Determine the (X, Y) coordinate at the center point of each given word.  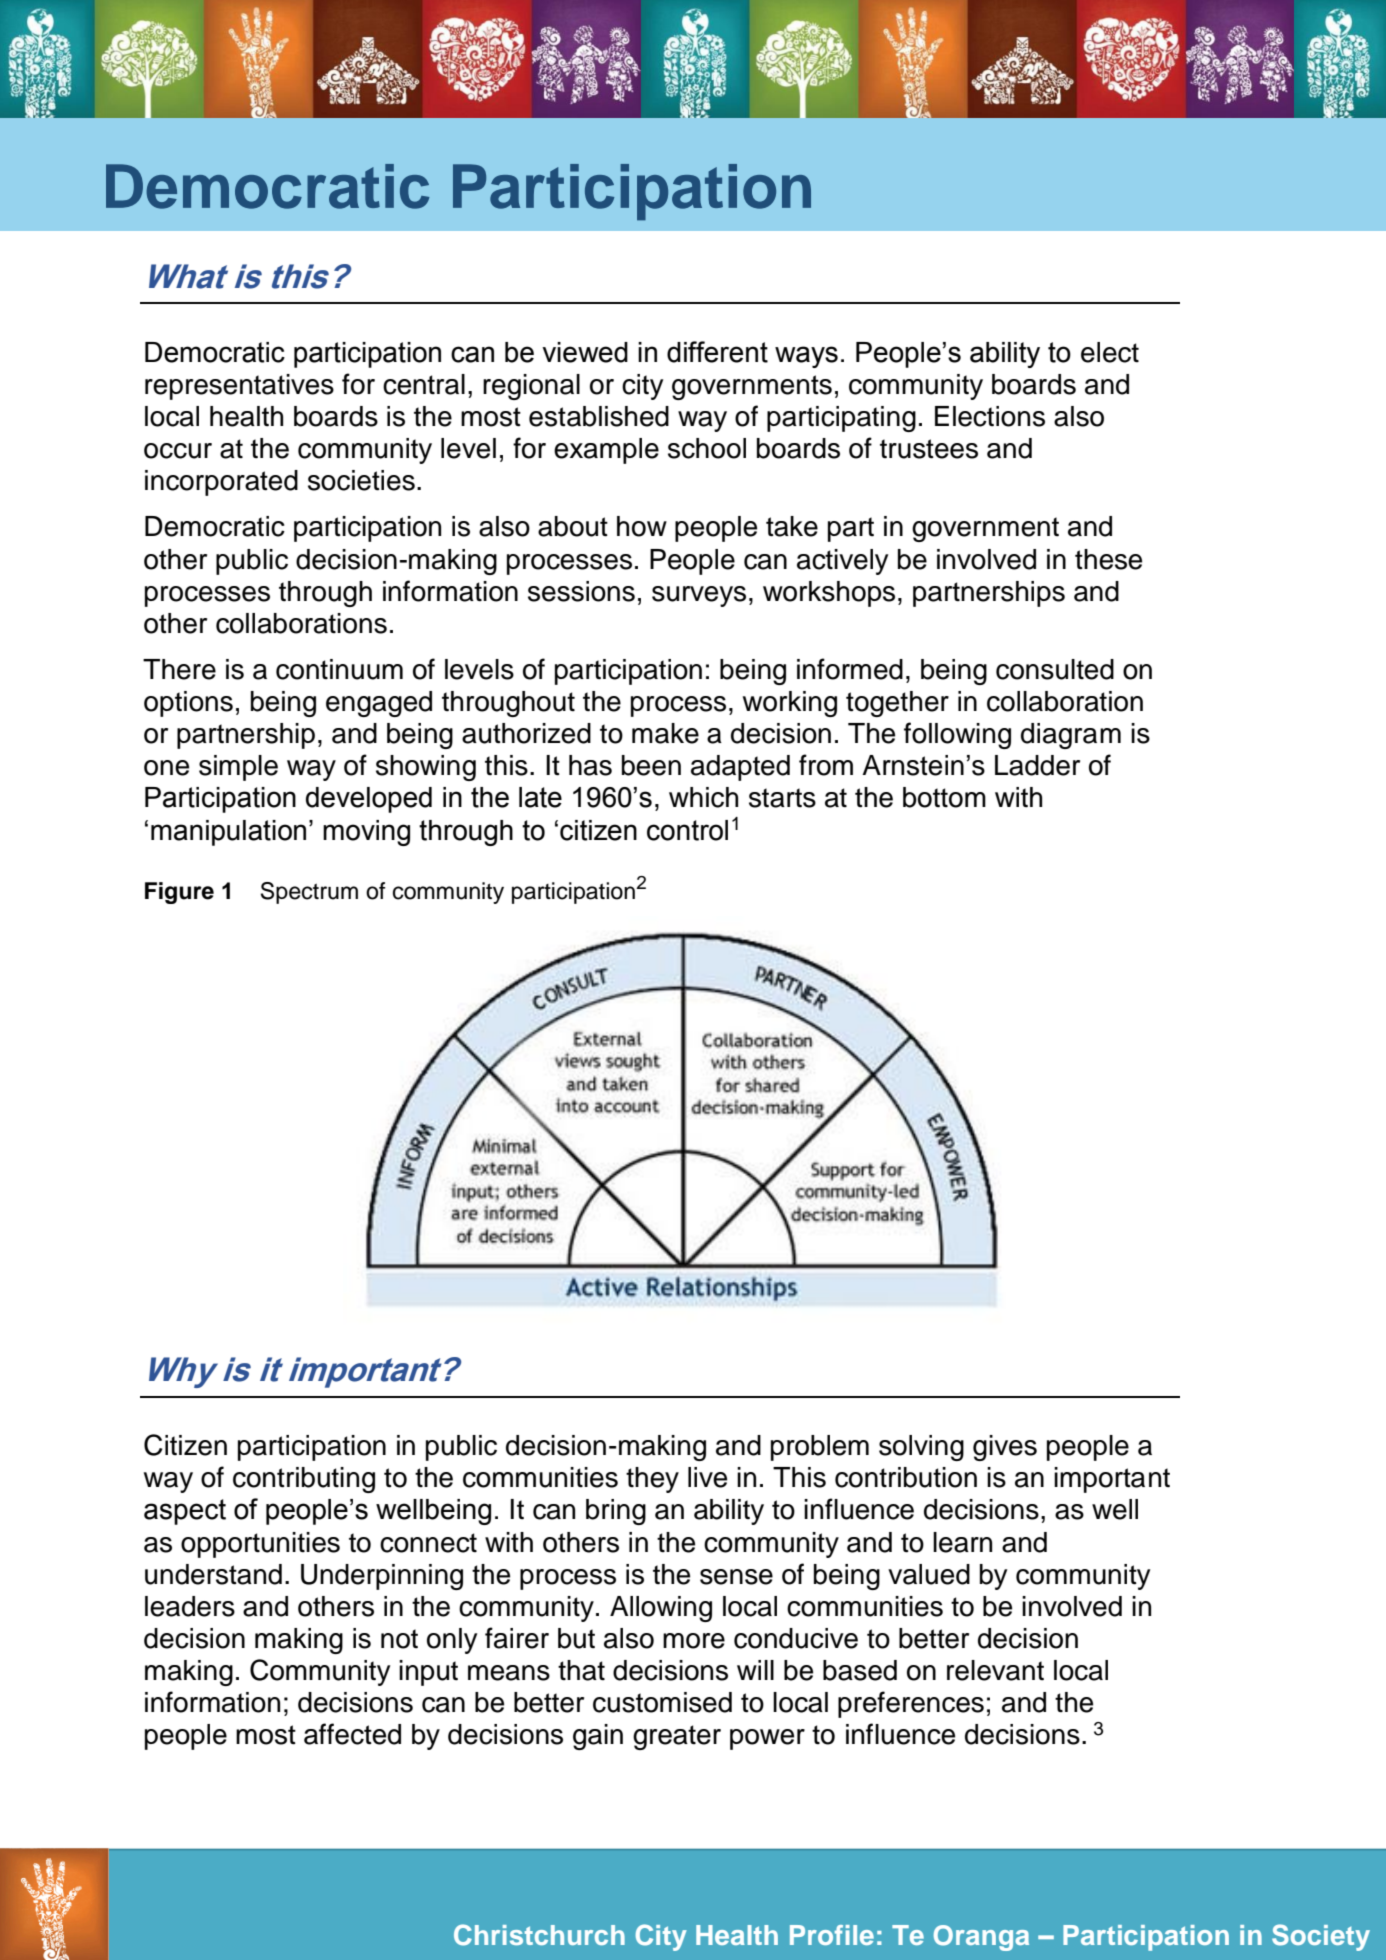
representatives (239, 387)
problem (820, 1448)
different (717, 352)
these (1108, 559)
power (767, 1739)
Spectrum (309, 893)
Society (1321, 1937)
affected (352, 1734)
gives (1005, 1448)
